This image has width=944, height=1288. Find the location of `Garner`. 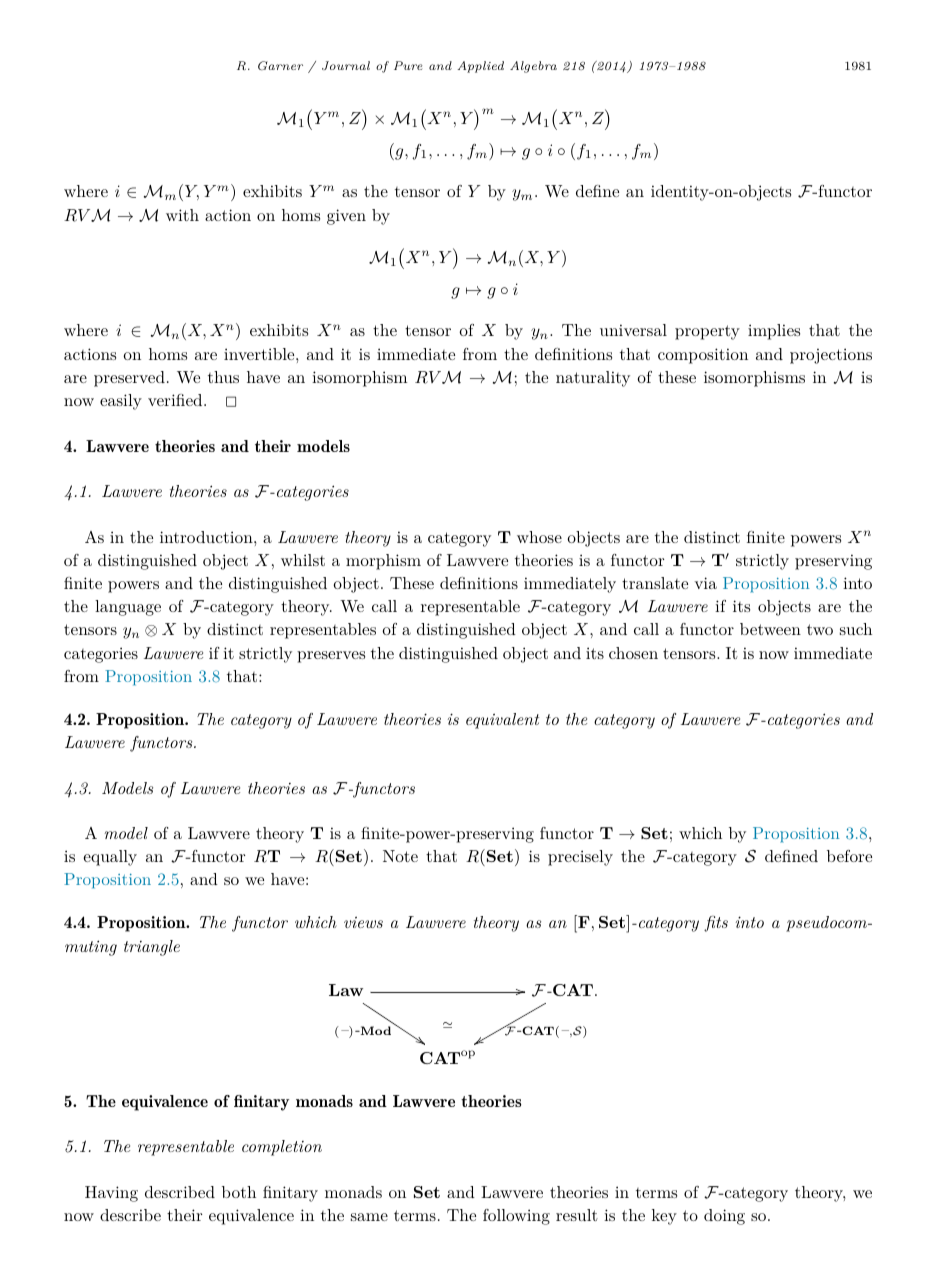

Garner is located at coordinates (280, 66).
